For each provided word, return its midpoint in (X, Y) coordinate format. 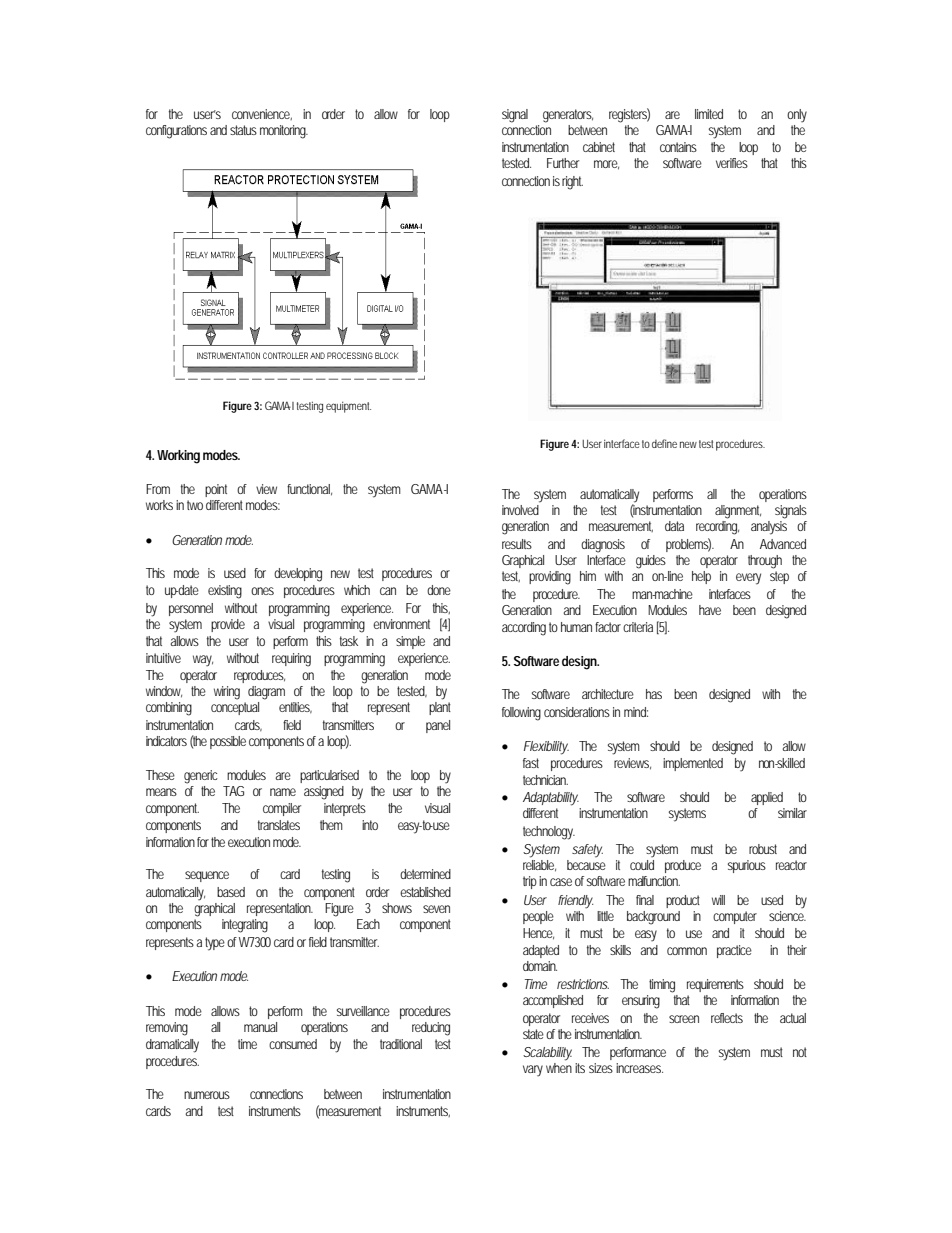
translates (279, 825)
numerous (207, 1095)
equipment (348, 407)
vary (533, 1071)
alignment (738, 512)
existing (225, 592)
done (439, 590)
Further (563, 163)
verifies (732, 163)
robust (763, 849)
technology (549, 833)
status (243, 130)
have (710, 610)
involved (521, 508)
